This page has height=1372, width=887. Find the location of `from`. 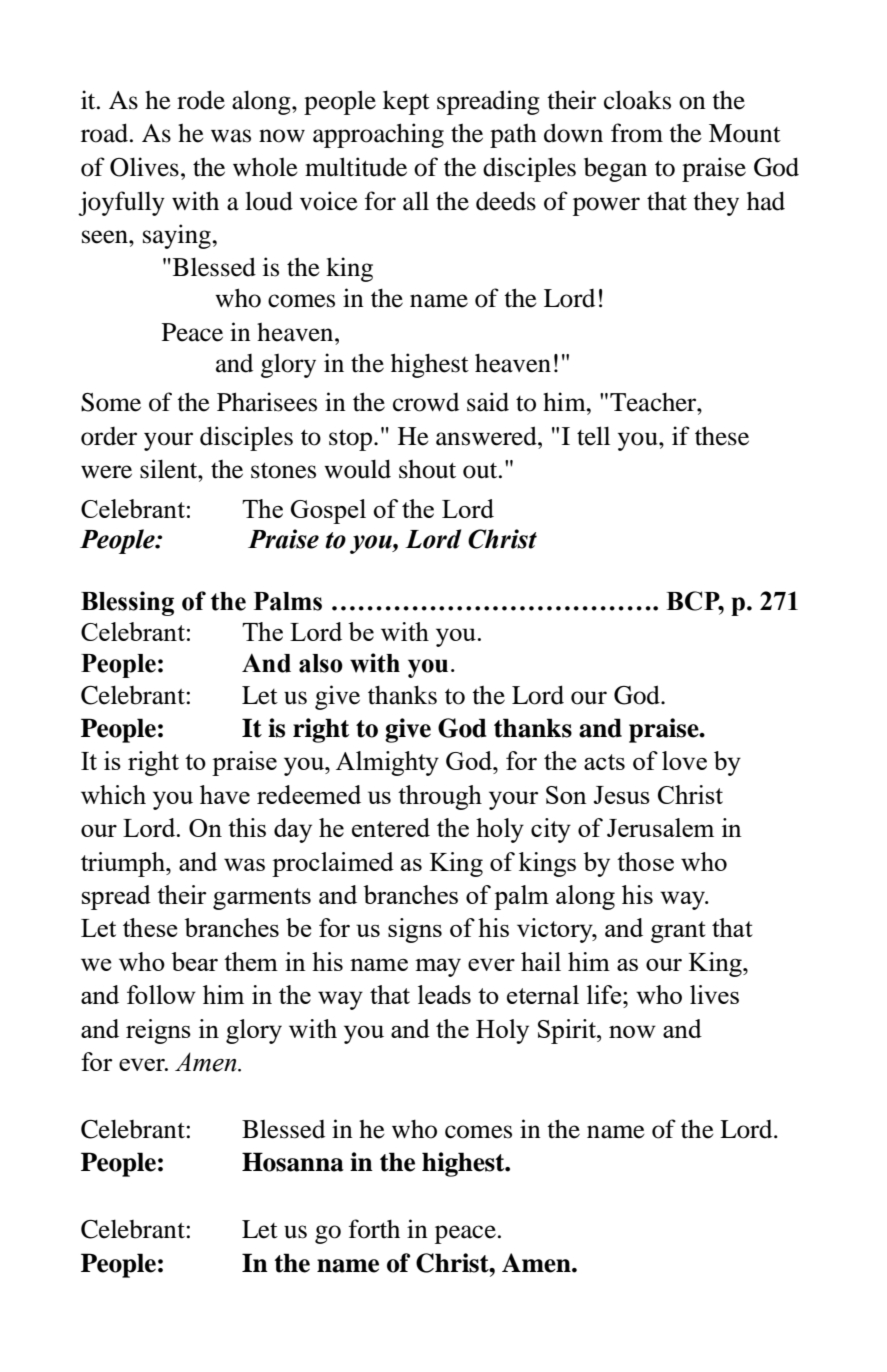

from is located at coordinates (637, 133).
